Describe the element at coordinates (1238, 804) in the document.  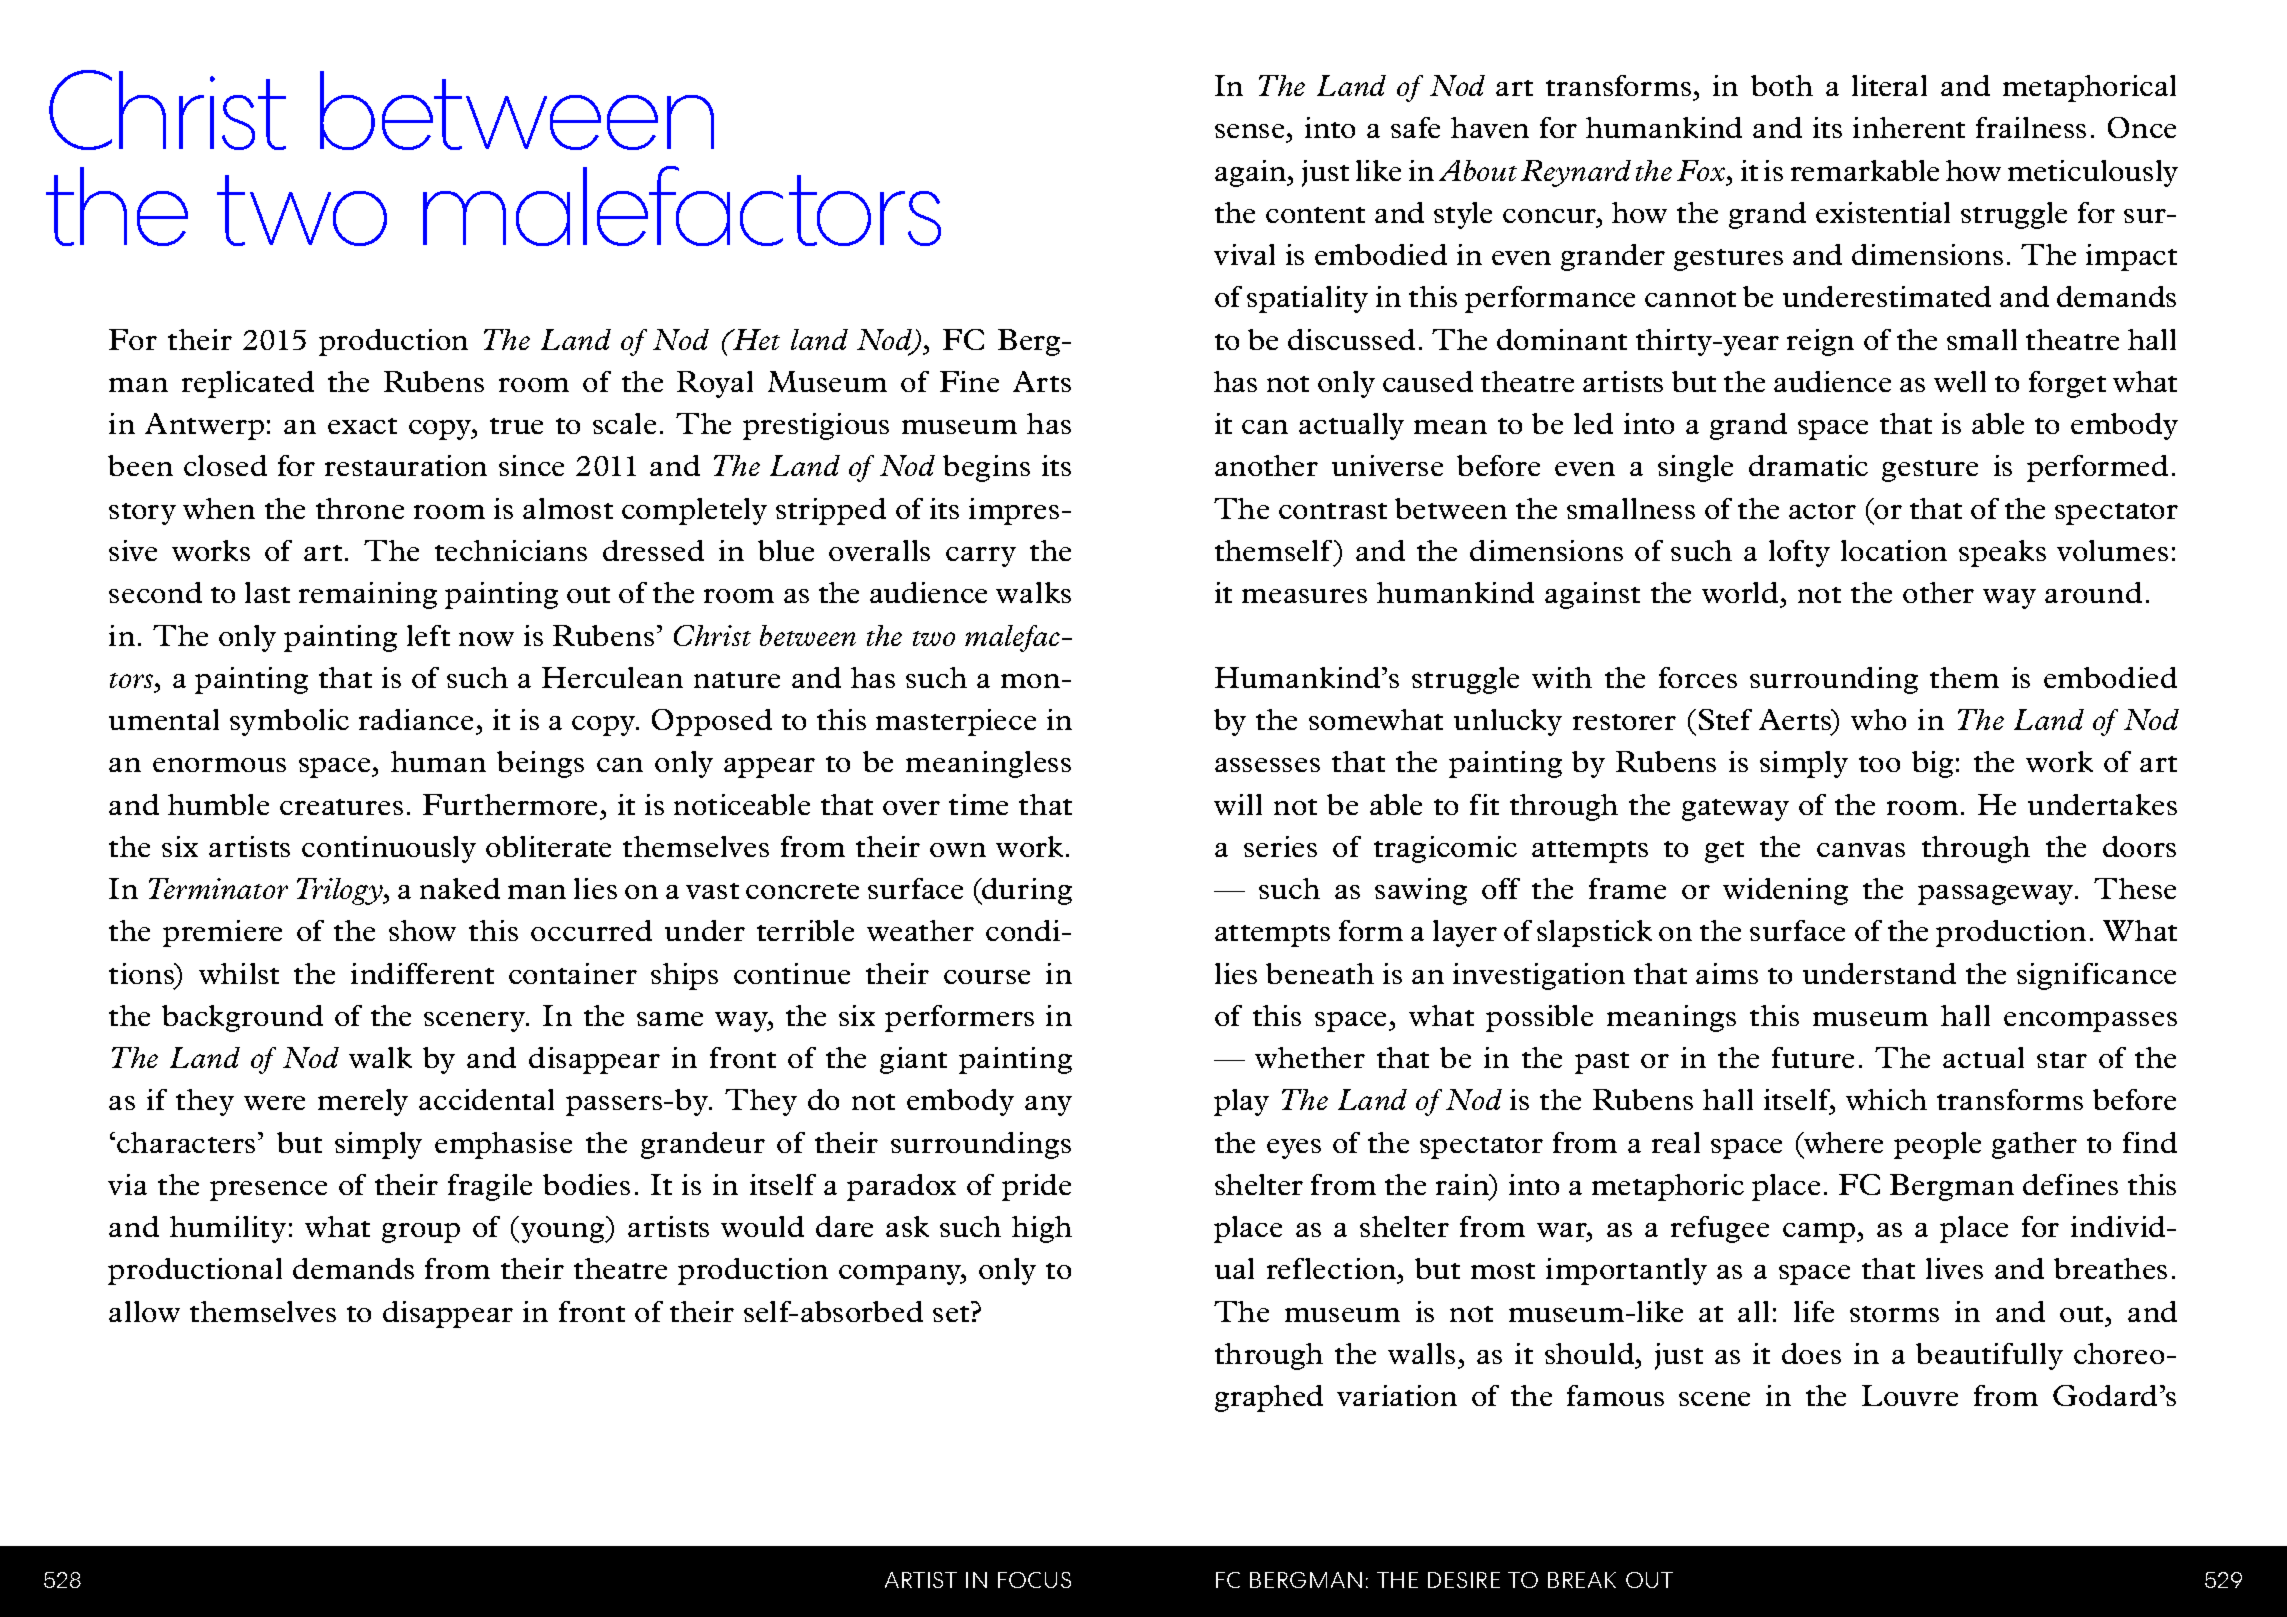
I see `will` at that location.
